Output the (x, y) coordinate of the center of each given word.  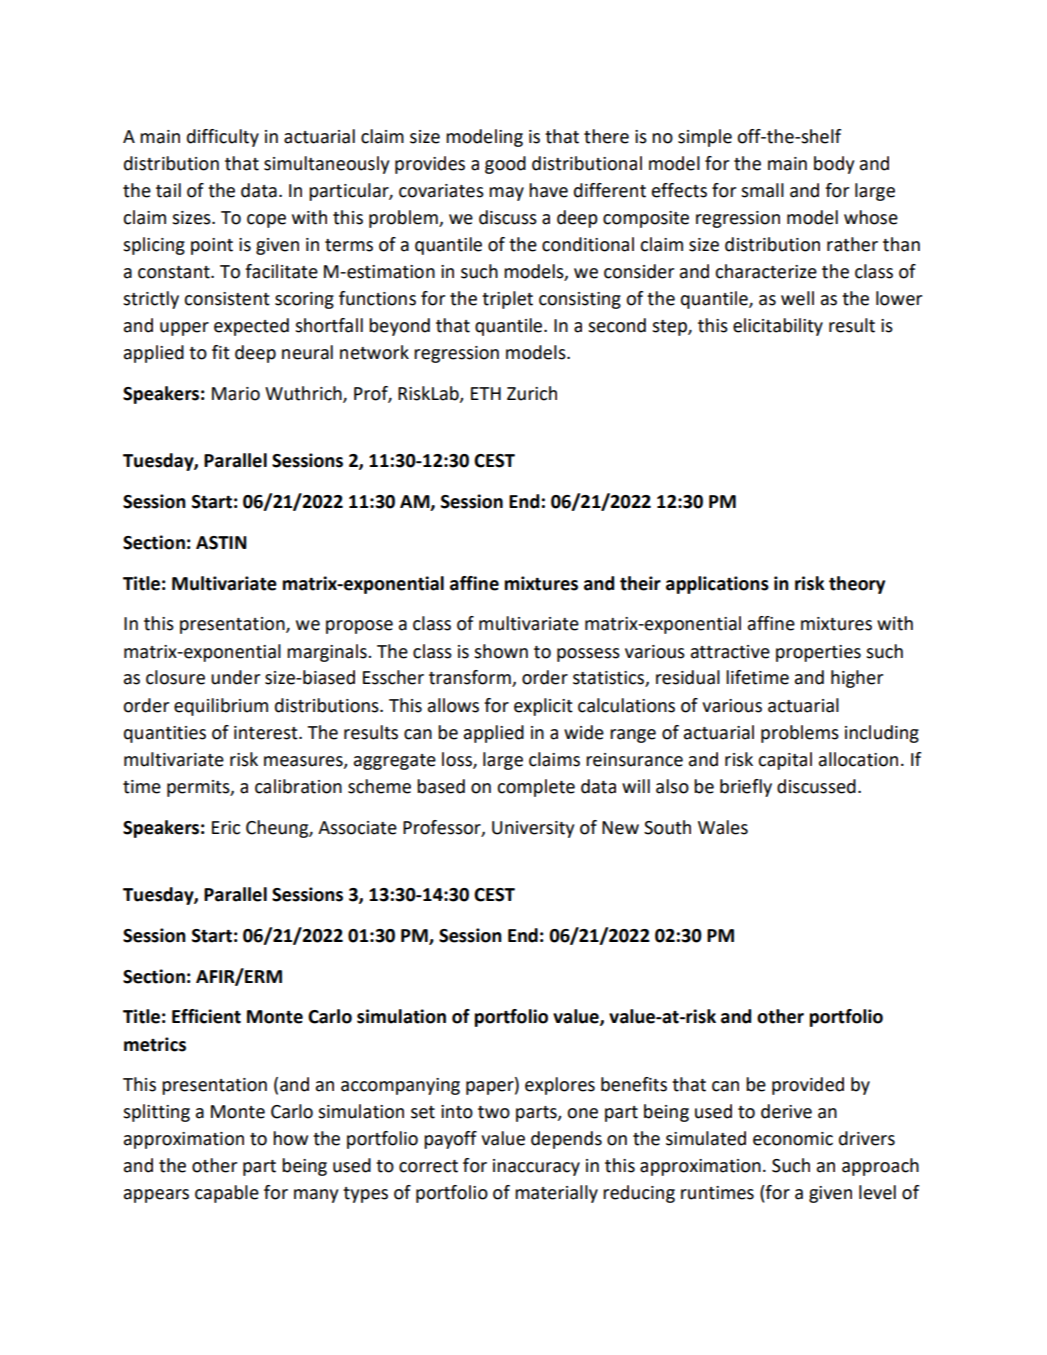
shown (501, 651)
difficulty (223, 138)
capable (227, 1194)
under (235, 677)
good (505, 165)
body (834, 165)
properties (818, 653)
